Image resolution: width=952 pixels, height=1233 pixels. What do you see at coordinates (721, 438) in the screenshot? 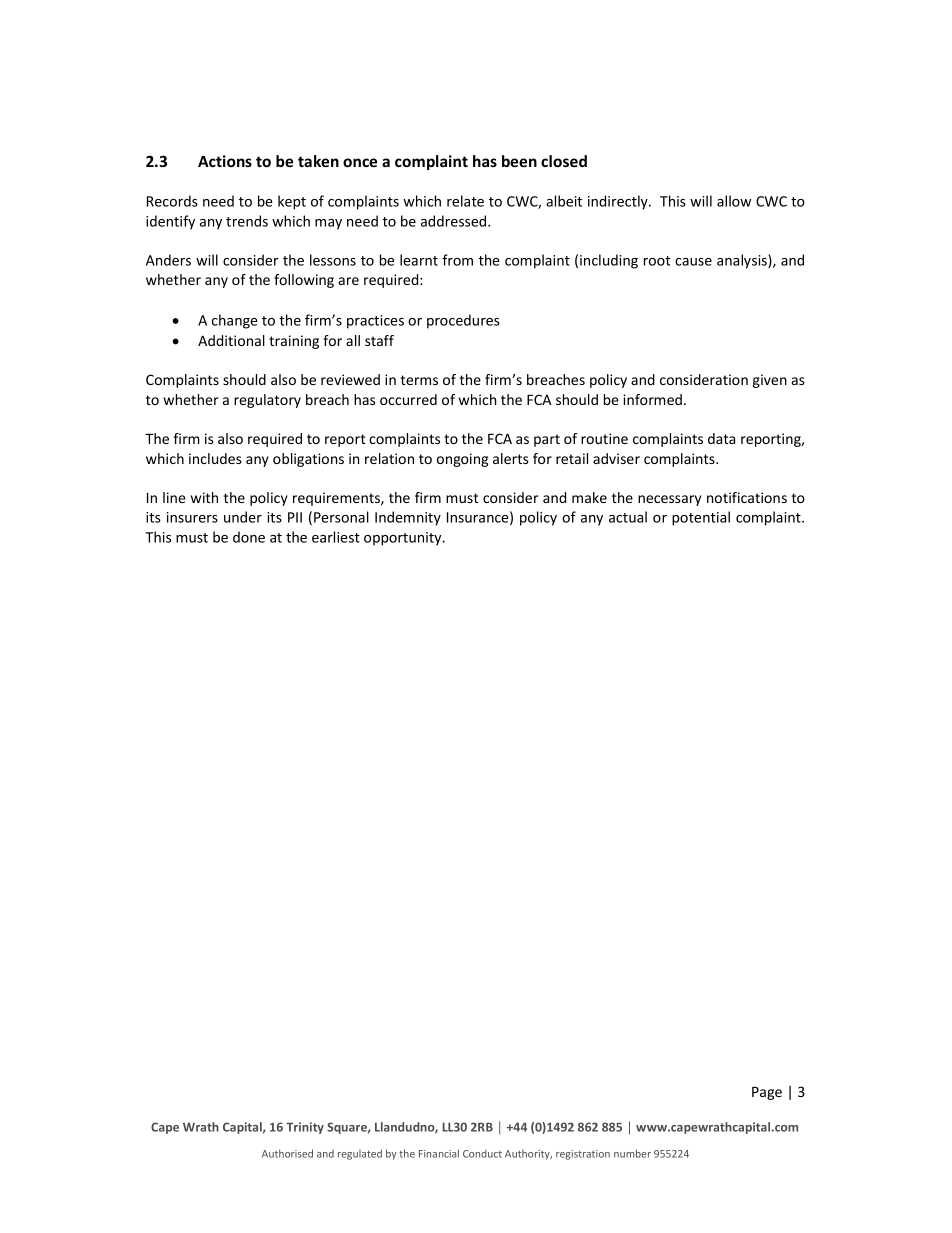
I see `data` at bounding box center [721, 438].
